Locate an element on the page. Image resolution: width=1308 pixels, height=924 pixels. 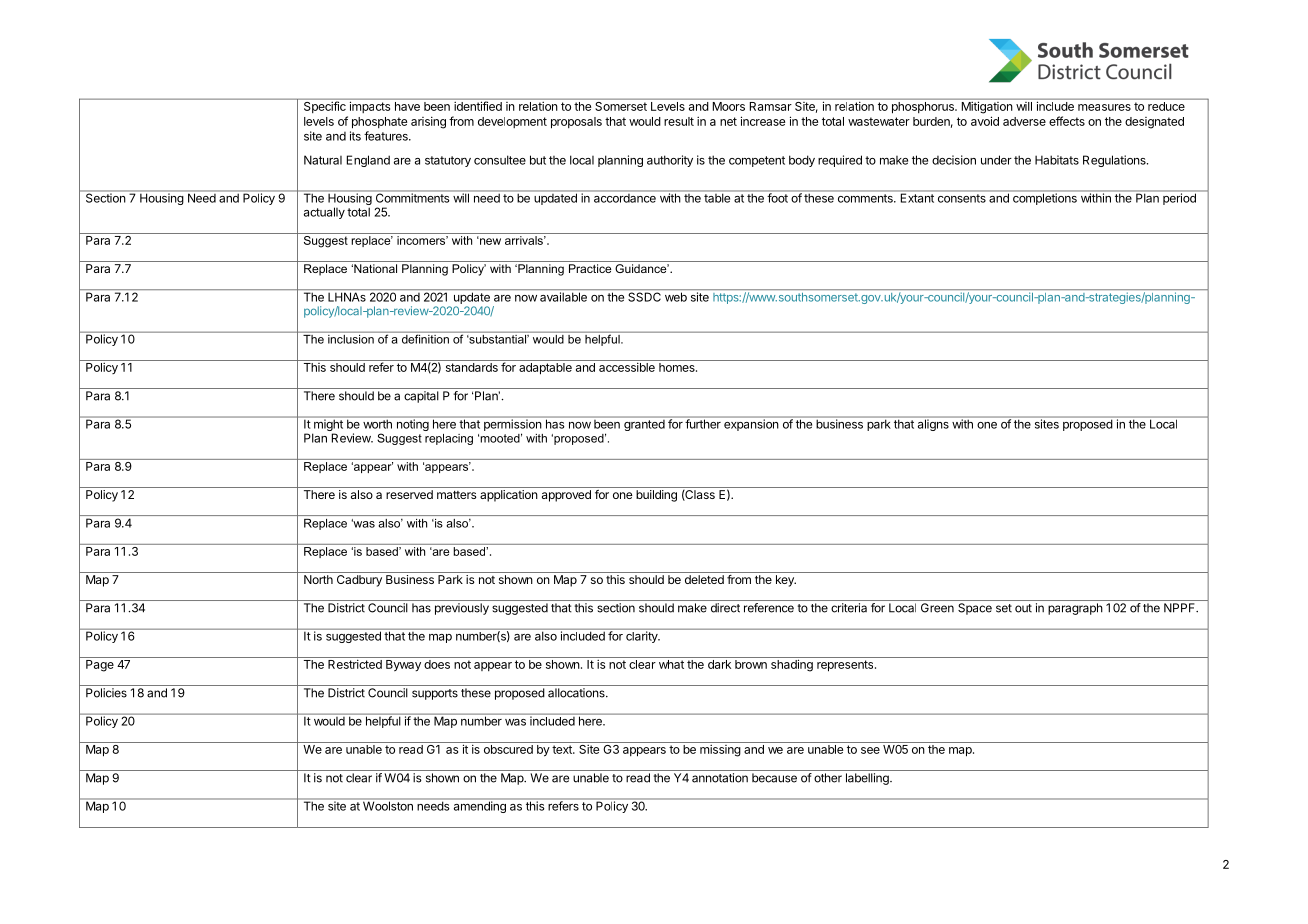
effects is located at coordinates (1067, 121).
